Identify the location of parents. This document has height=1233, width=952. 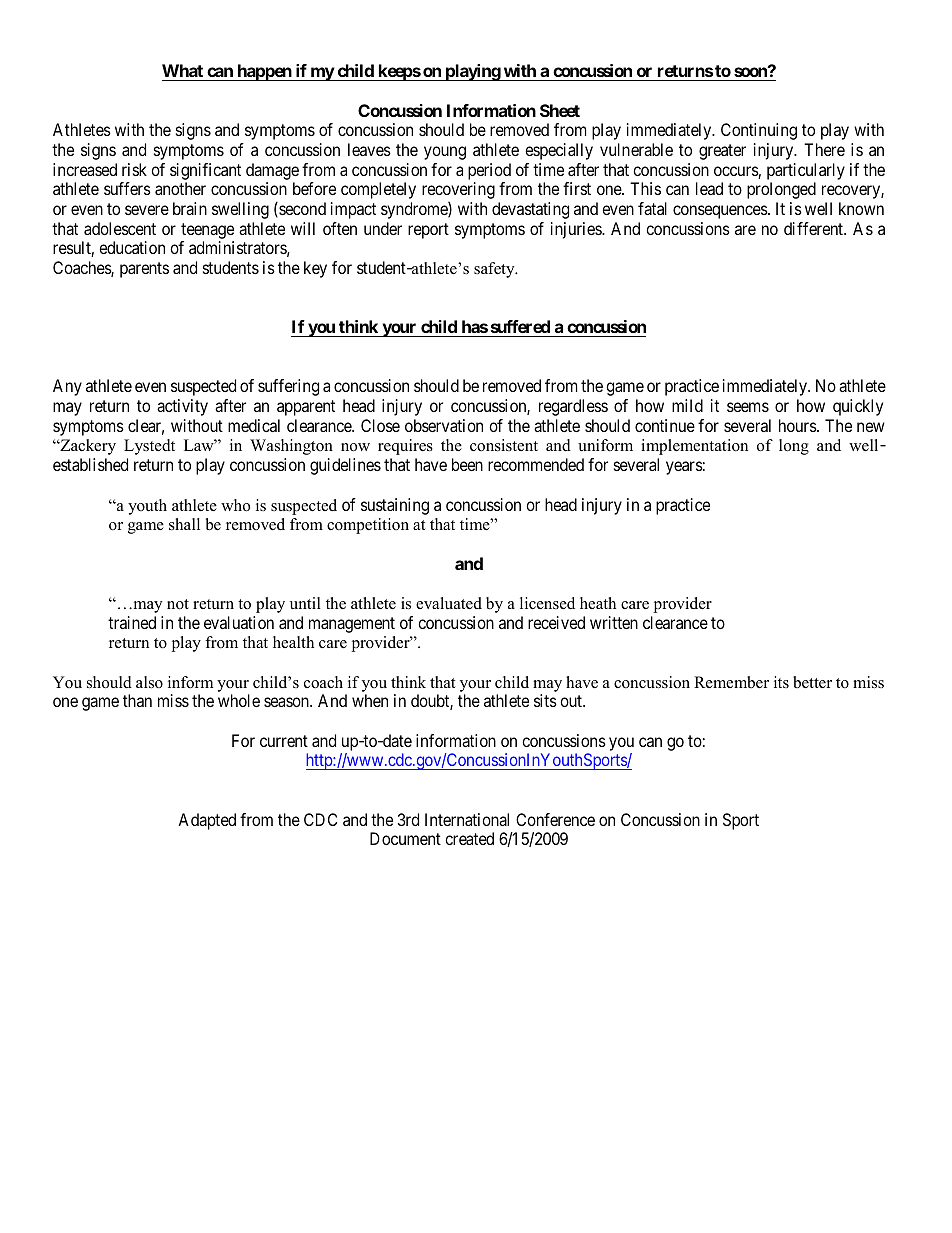
(144, 270).
